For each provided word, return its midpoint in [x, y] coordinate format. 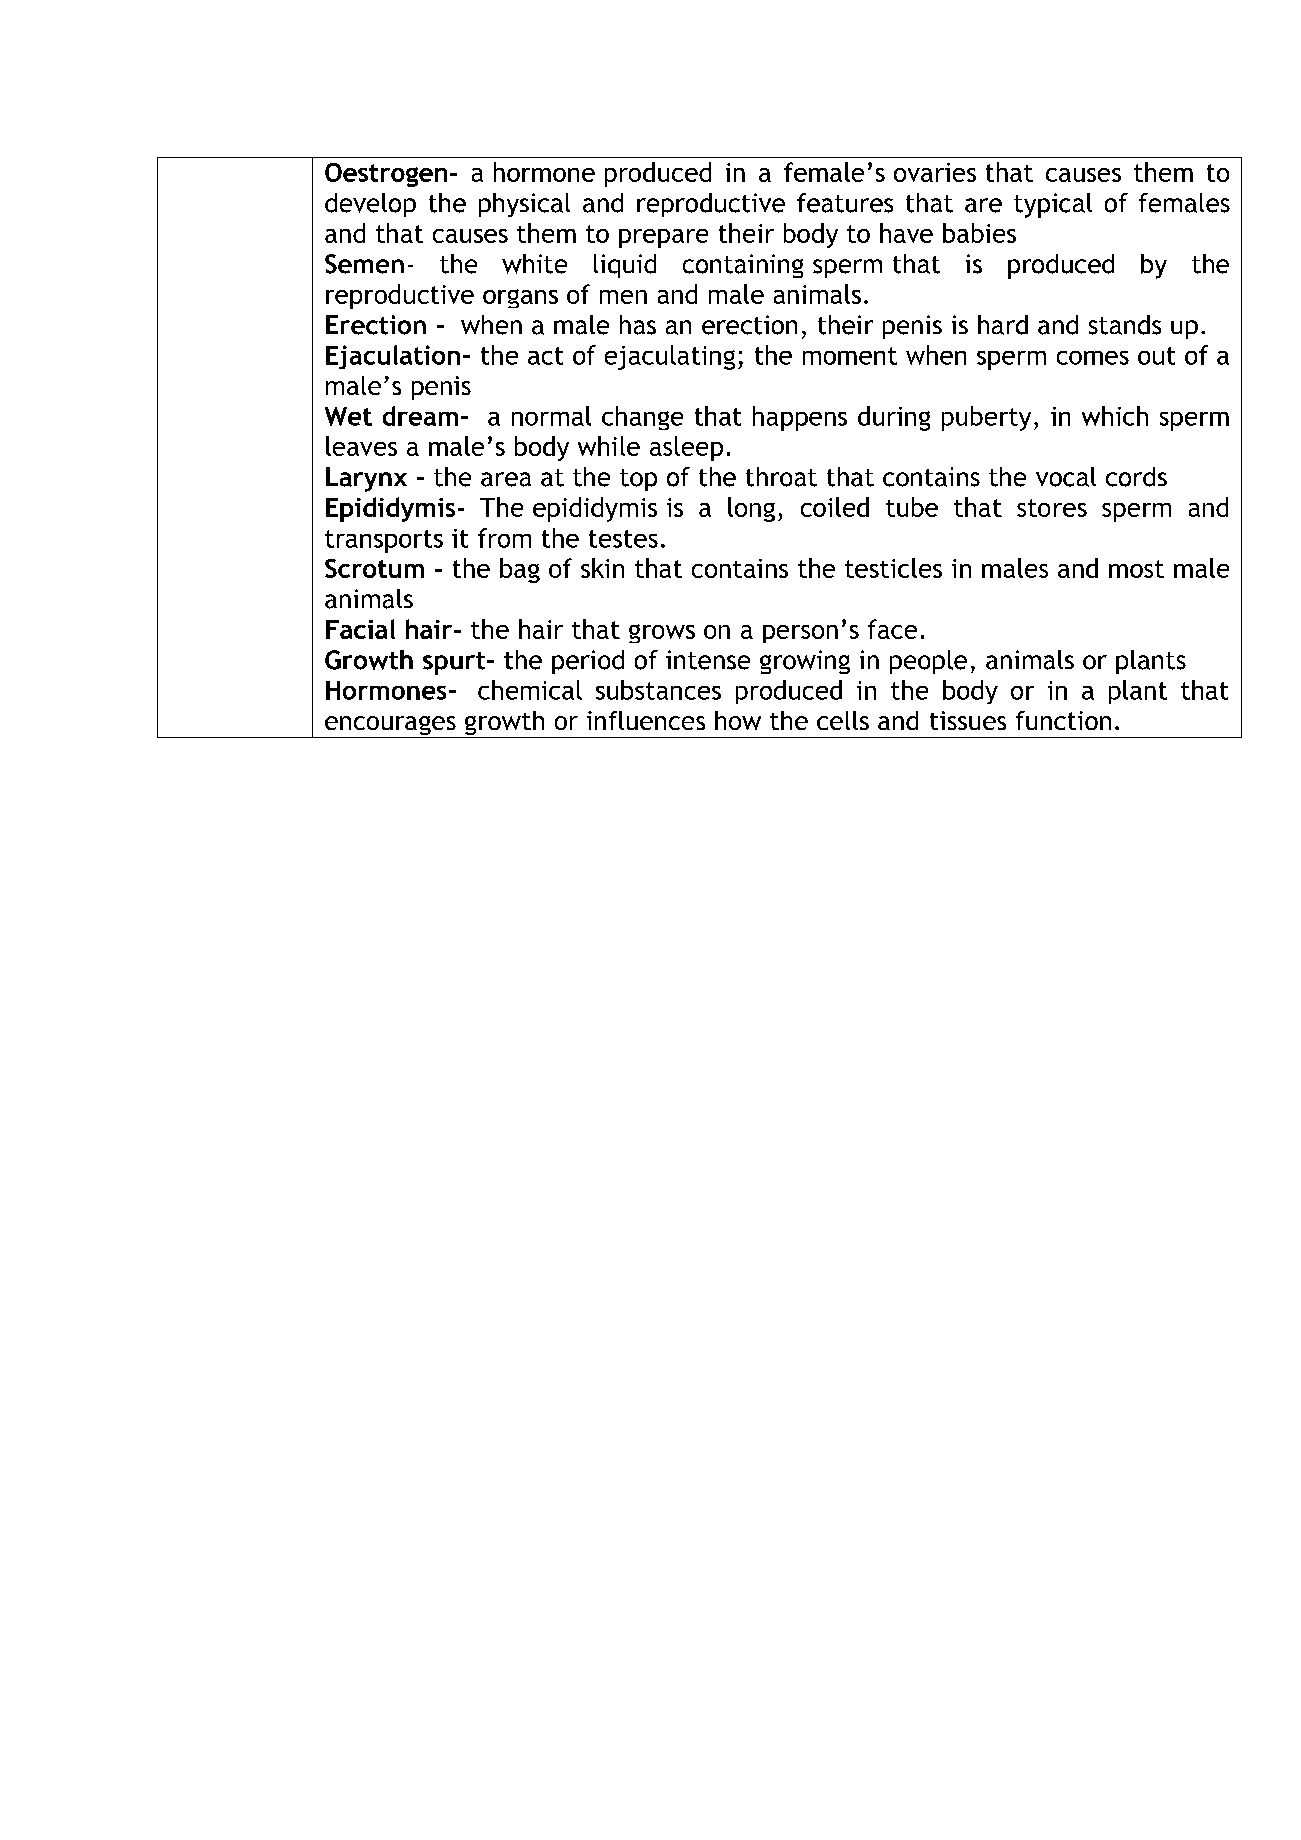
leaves [361, 446]
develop [370, 205]
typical [1053, 205]
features [845, 203]
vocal [1066, 477]
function [1063, 720]
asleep [686, 448]
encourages [390, 727]
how [738, 720]
